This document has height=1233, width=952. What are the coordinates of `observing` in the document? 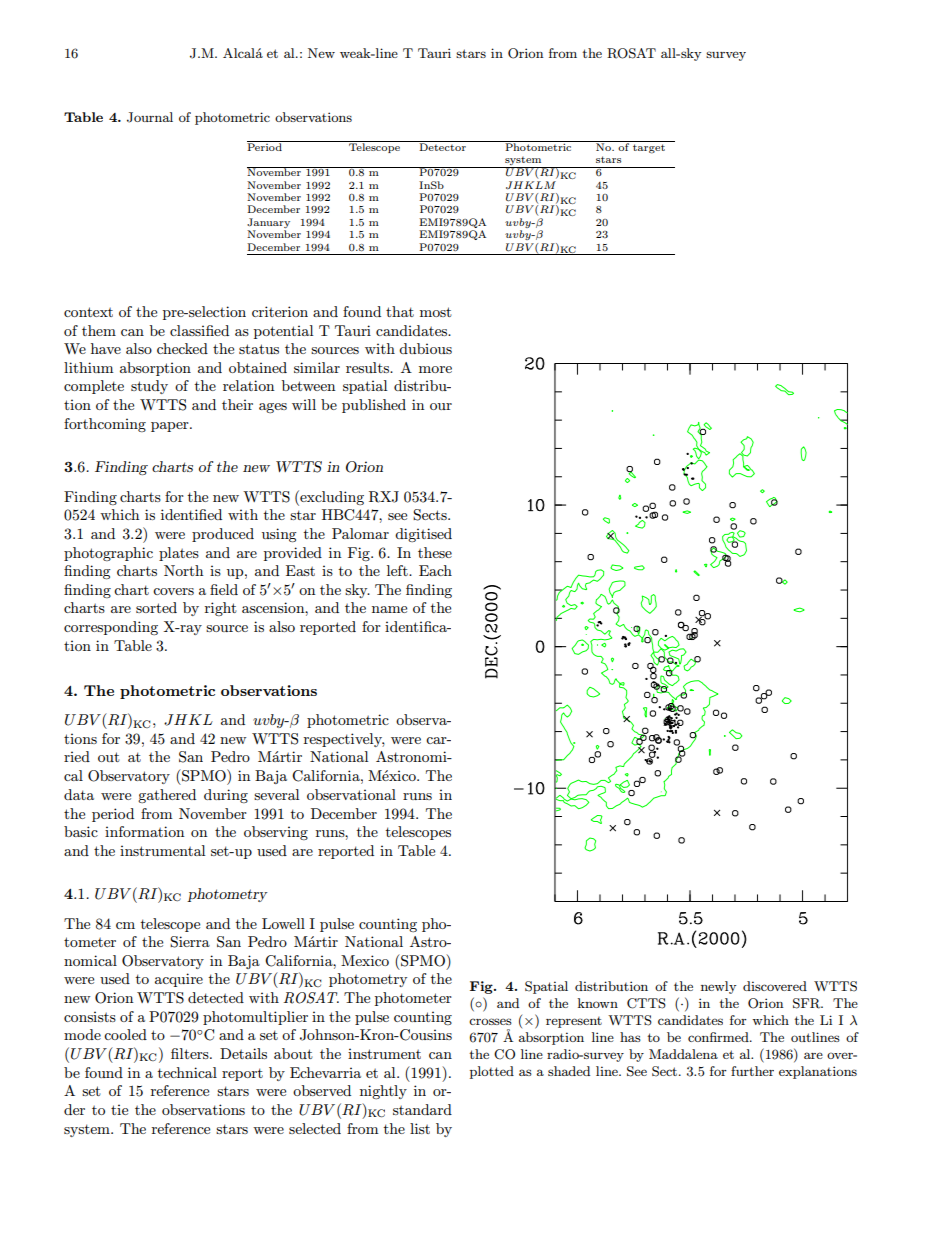 It's located at (276, 833).
